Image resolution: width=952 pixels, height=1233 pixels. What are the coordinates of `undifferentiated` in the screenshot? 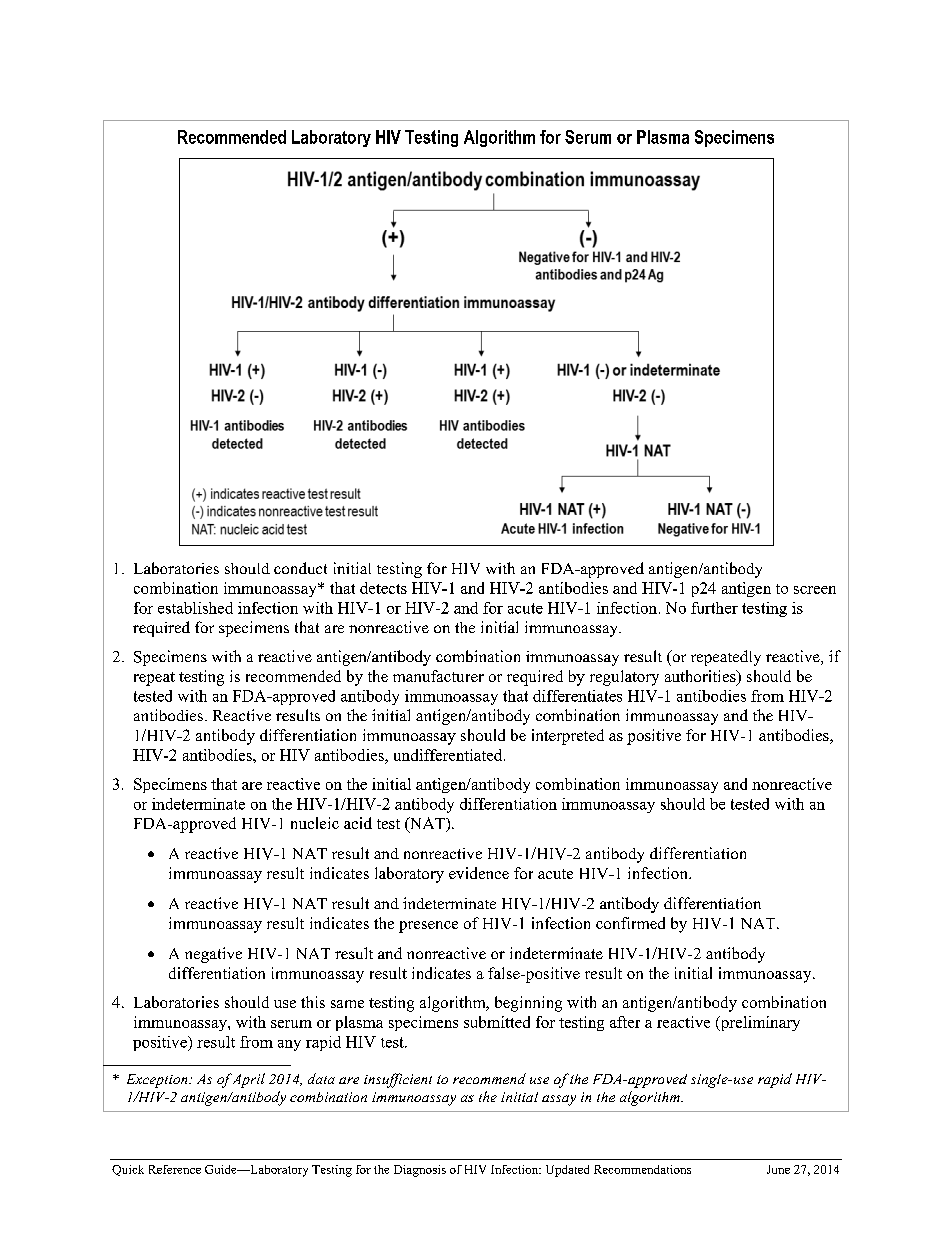 It's located at (449, 755).
